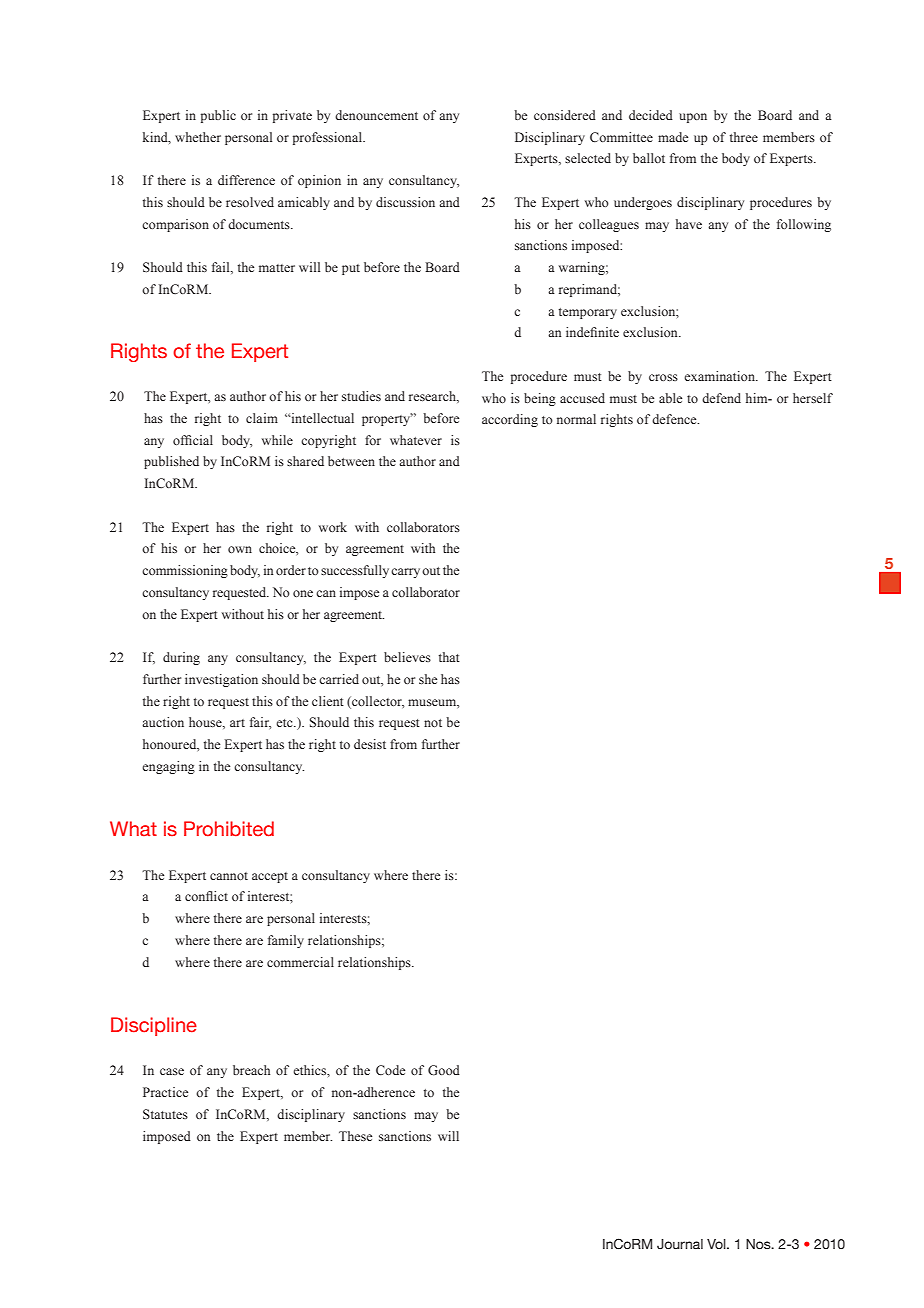 The height and width of the page is (1308, 924). Describe the element at coordinates (717, 1244) in the page. I see `Vol` at that location.
